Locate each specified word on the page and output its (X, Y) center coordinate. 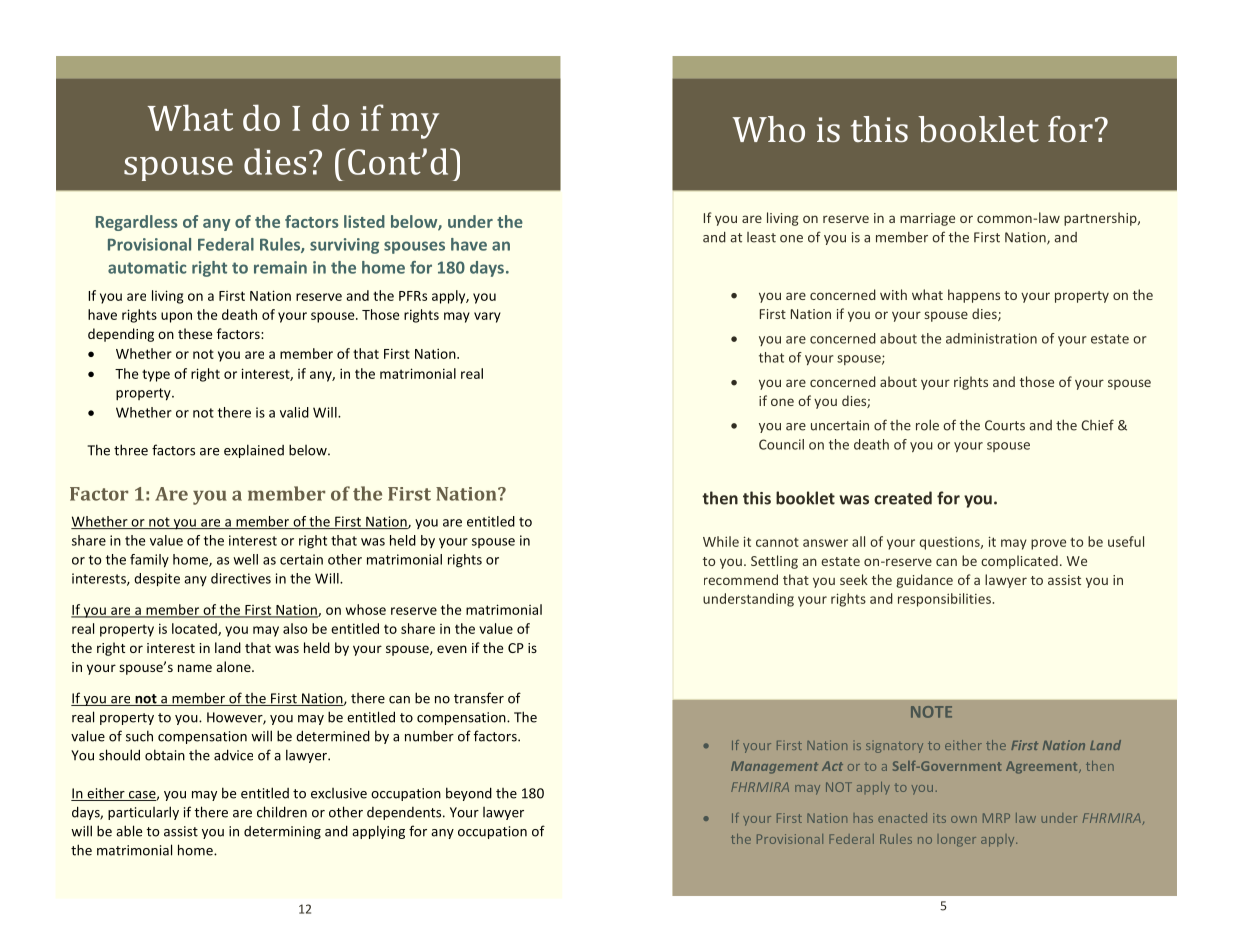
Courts (1005, 425)
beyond (469, 794)
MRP (996, 818)
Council (781, 444)
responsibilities (945, 600)
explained (254, 451)
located (195, 629)
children (282, 812)
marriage (927, 219)
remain (280, 267)
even (452, 649)
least (761, 237)
